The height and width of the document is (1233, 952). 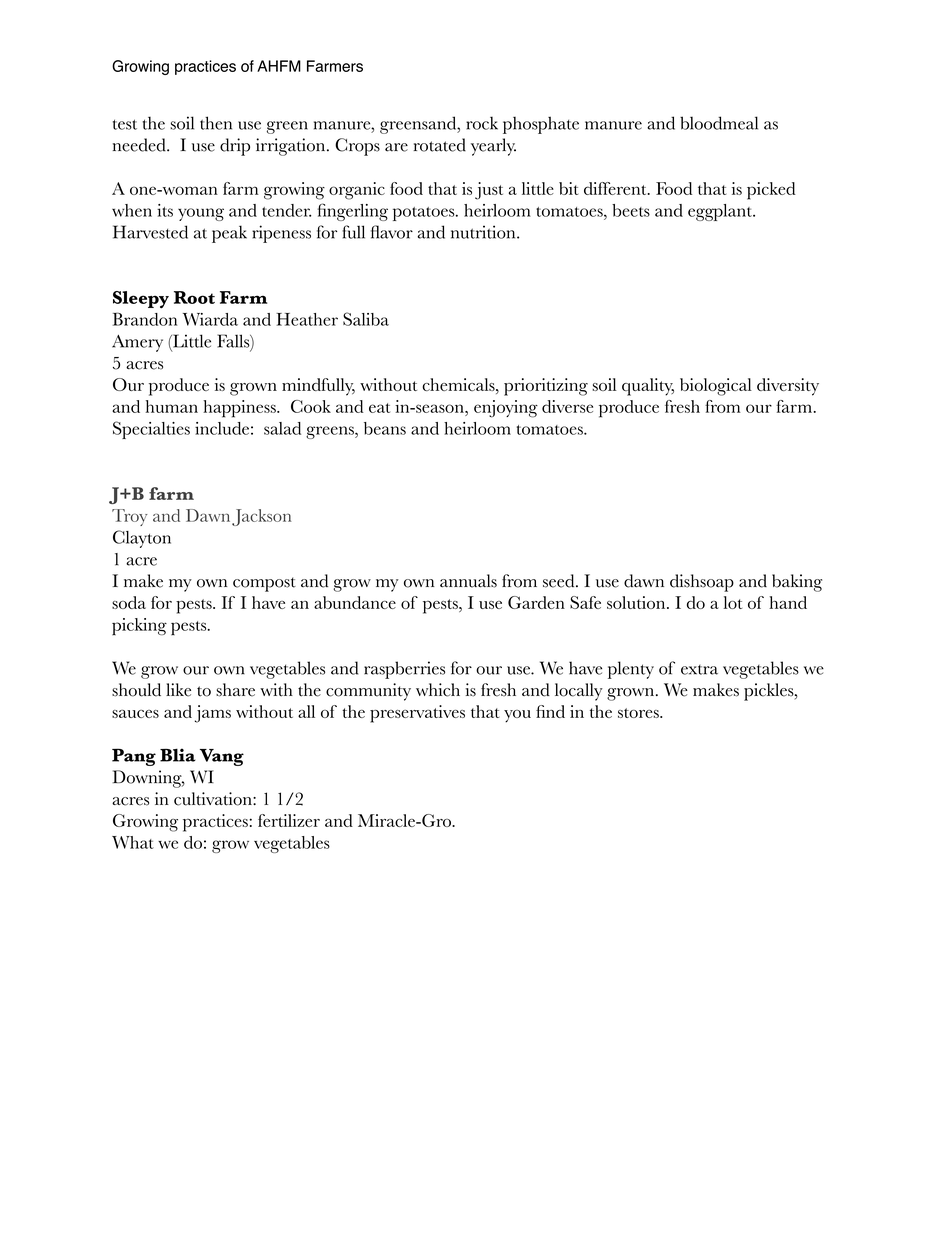 I want to click on like, so click(x=178, y=690).
